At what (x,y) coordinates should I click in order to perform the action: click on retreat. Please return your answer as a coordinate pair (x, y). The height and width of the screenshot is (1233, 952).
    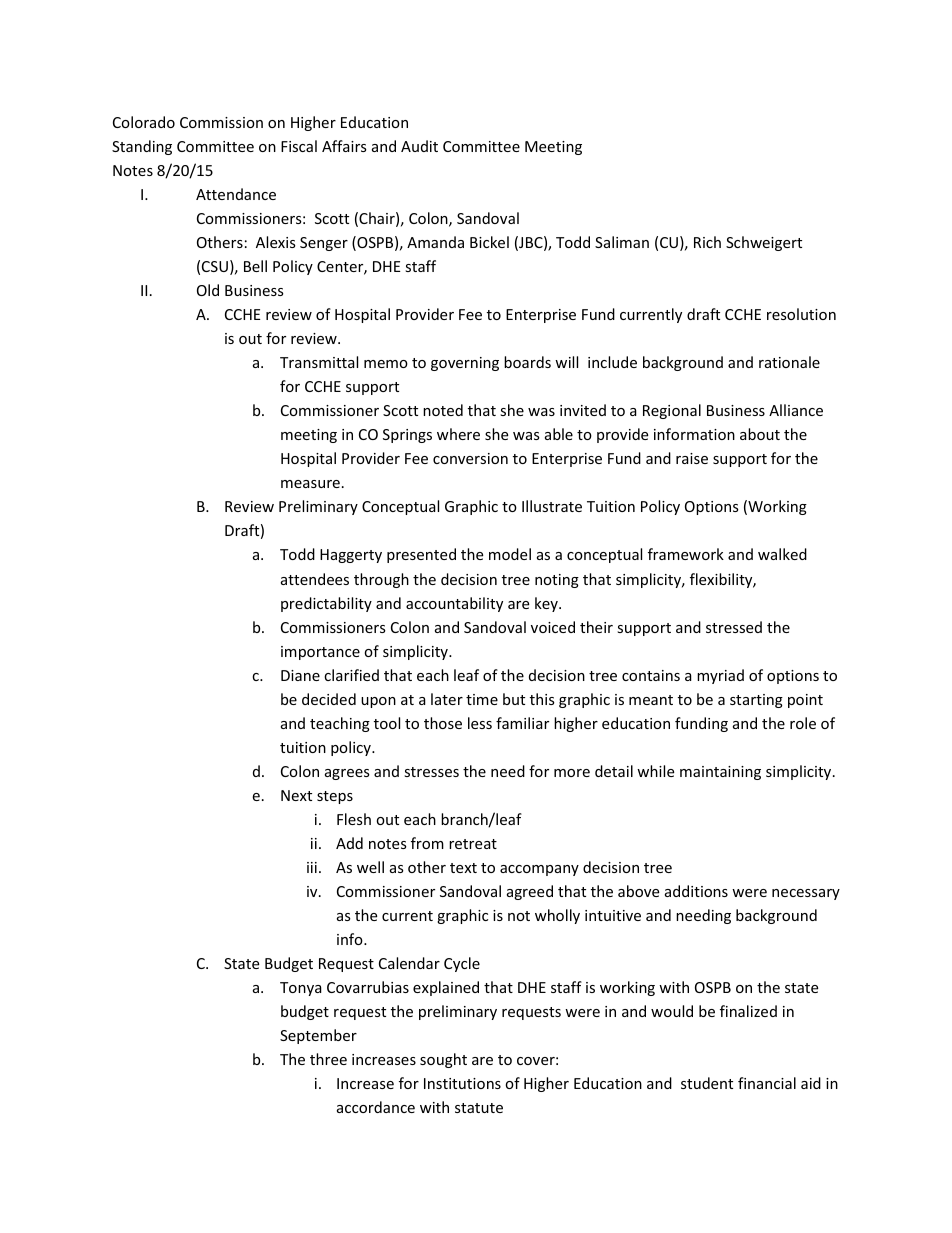
    Looking at the image, I should click on (473, 844).
